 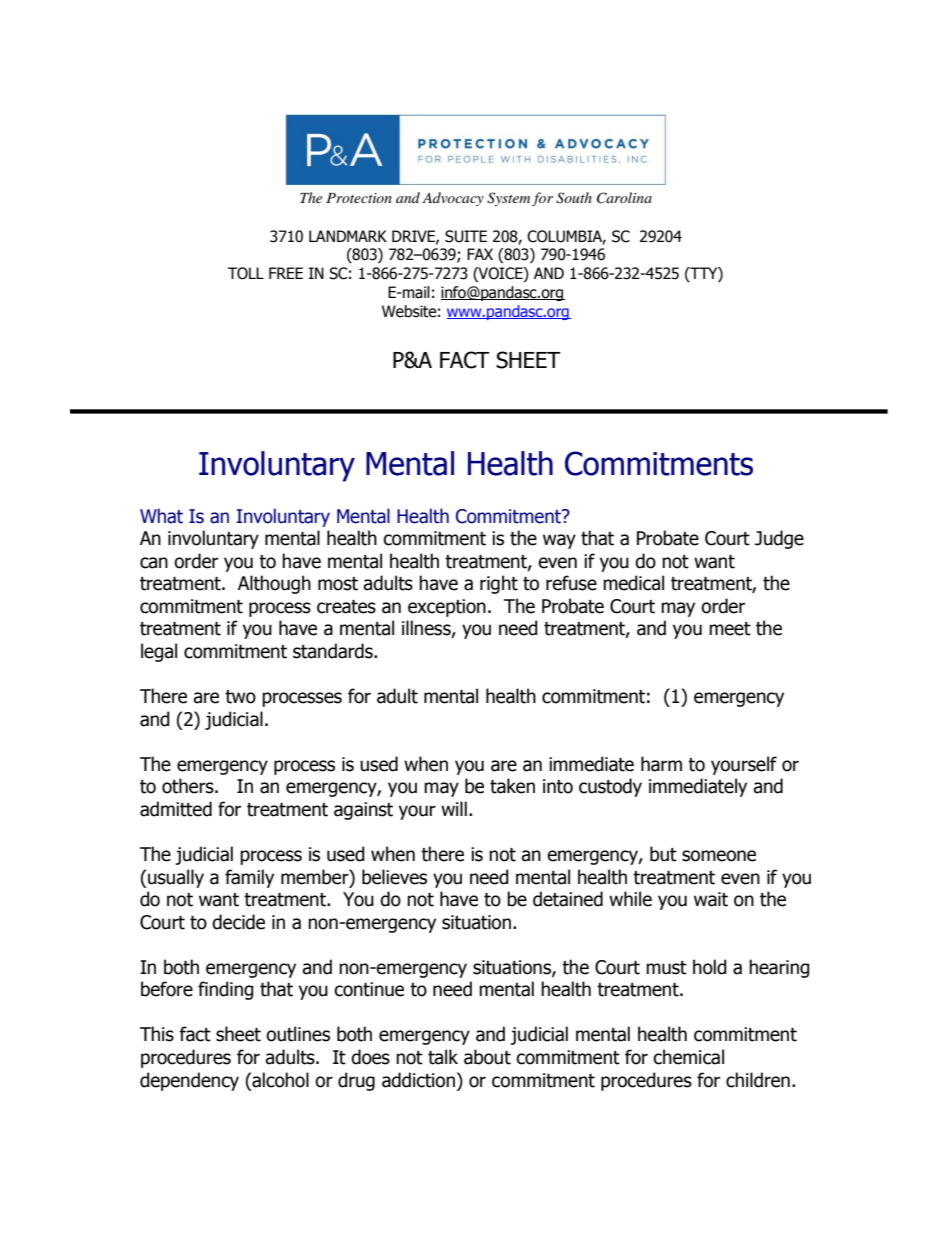 What do you see at coordinates (730, 629) in the screenshot?
I see `meet` at bounding box center [730, 629].
